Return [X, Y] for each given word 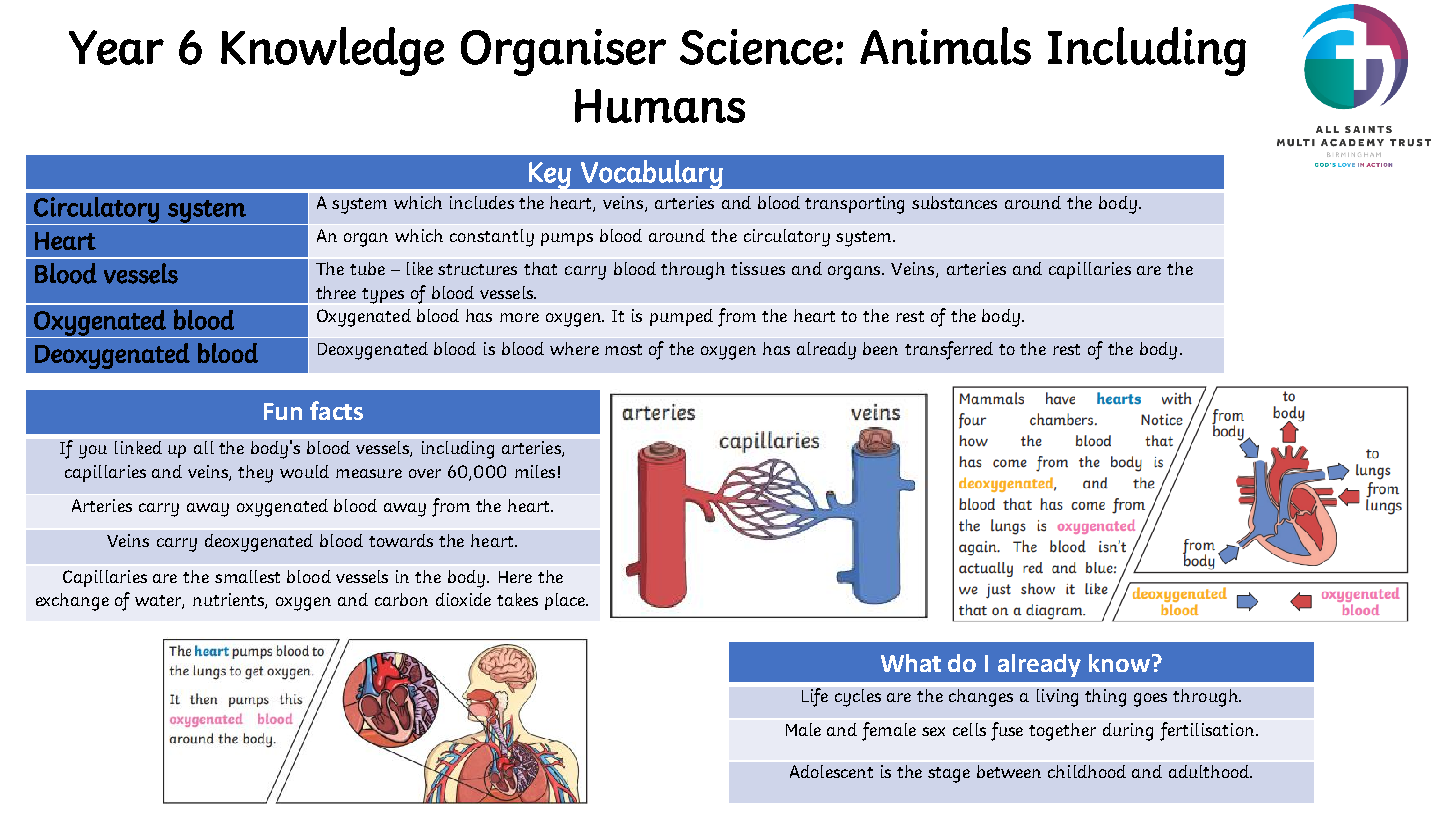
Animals [945, 46]
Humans [660, 106]
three [336, 292]
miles [535, 471]
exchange [72, 602]
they [255, 474]
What [911, 663]
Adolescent [831, 771]
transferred [949, 350]
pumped [681, 317]
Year [116, 47]
